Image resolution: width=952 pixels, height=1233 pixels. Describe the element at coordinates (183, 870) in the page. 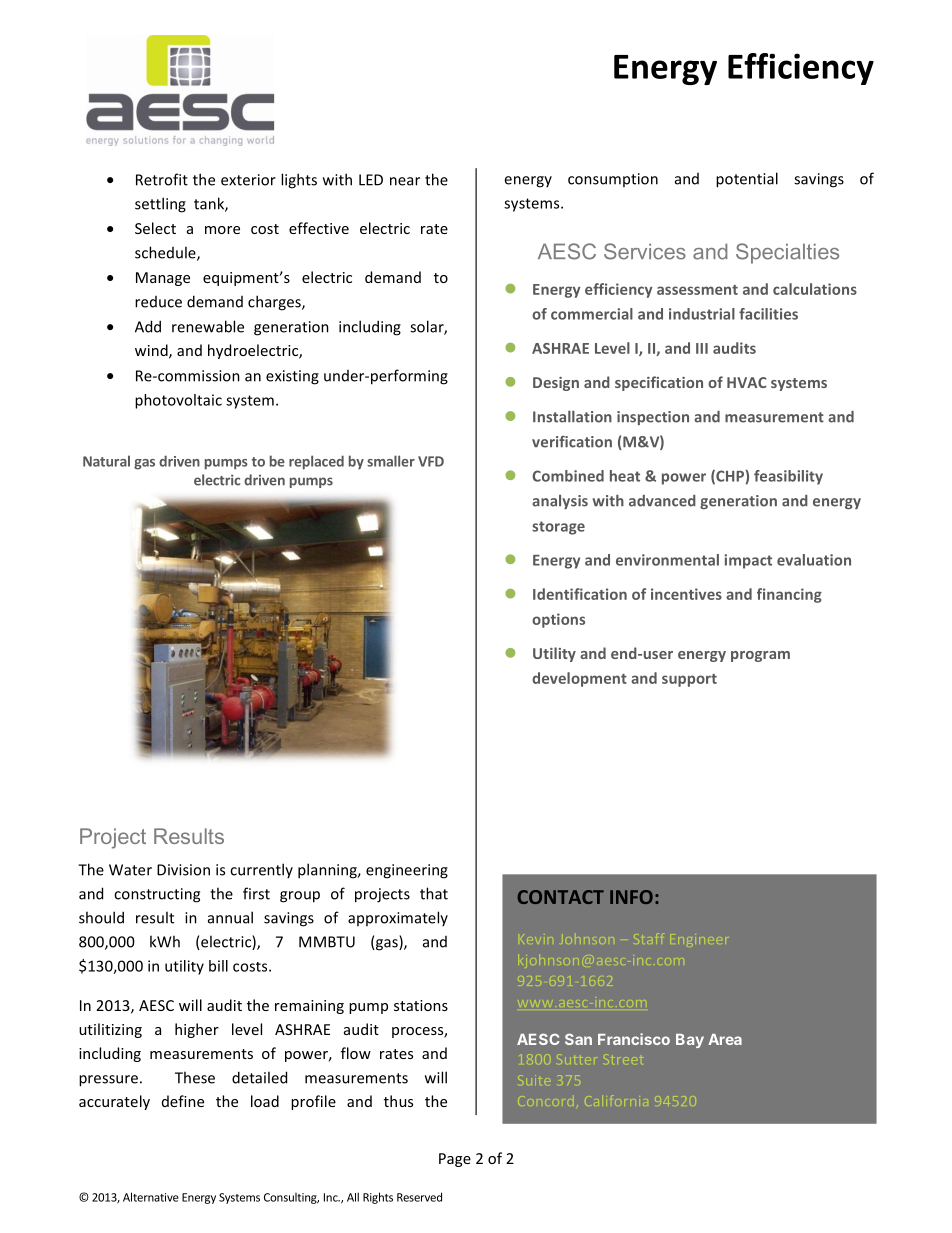

I see `Division` at that location.
